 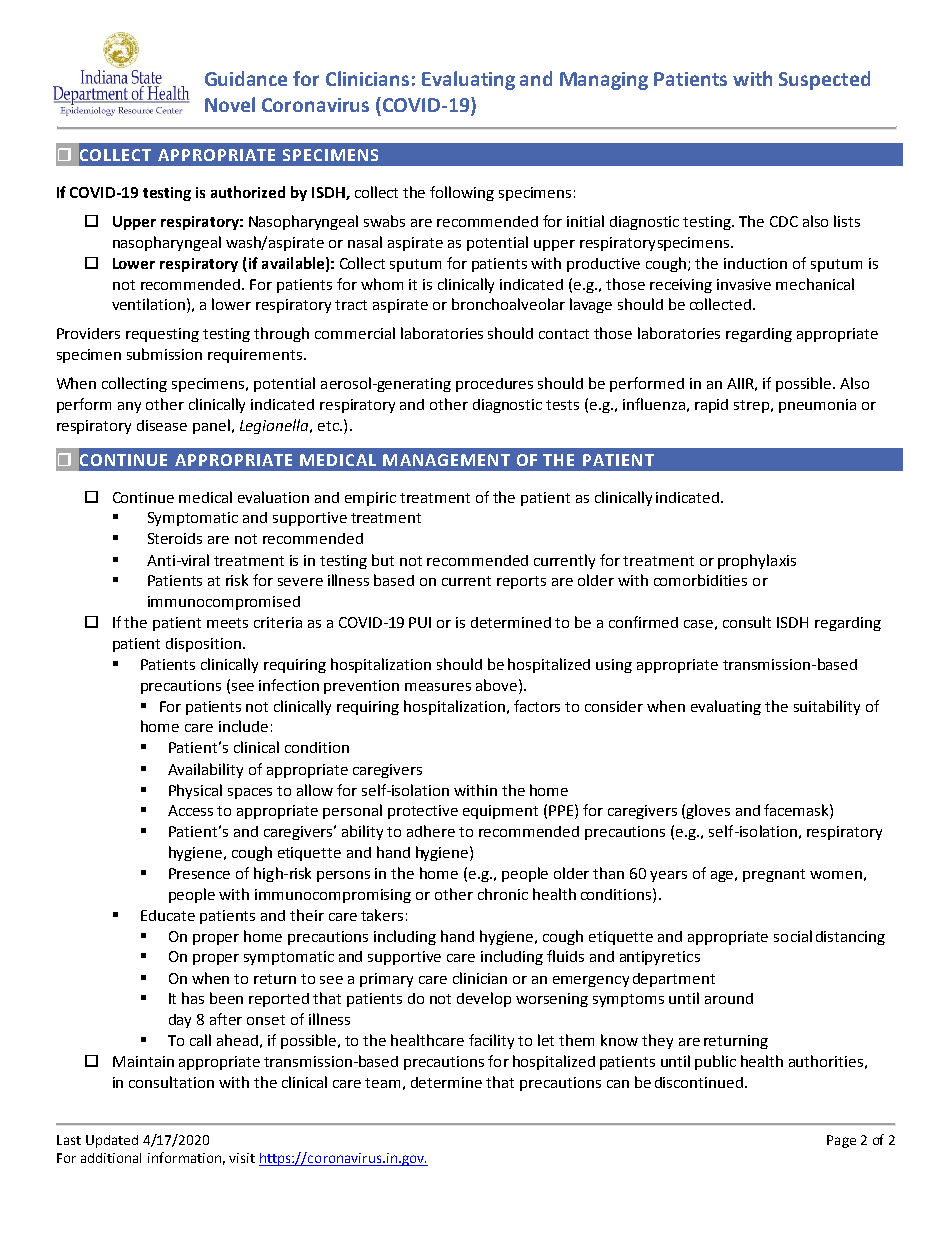 I want to click on chronic, so click(x=503, y=894).
